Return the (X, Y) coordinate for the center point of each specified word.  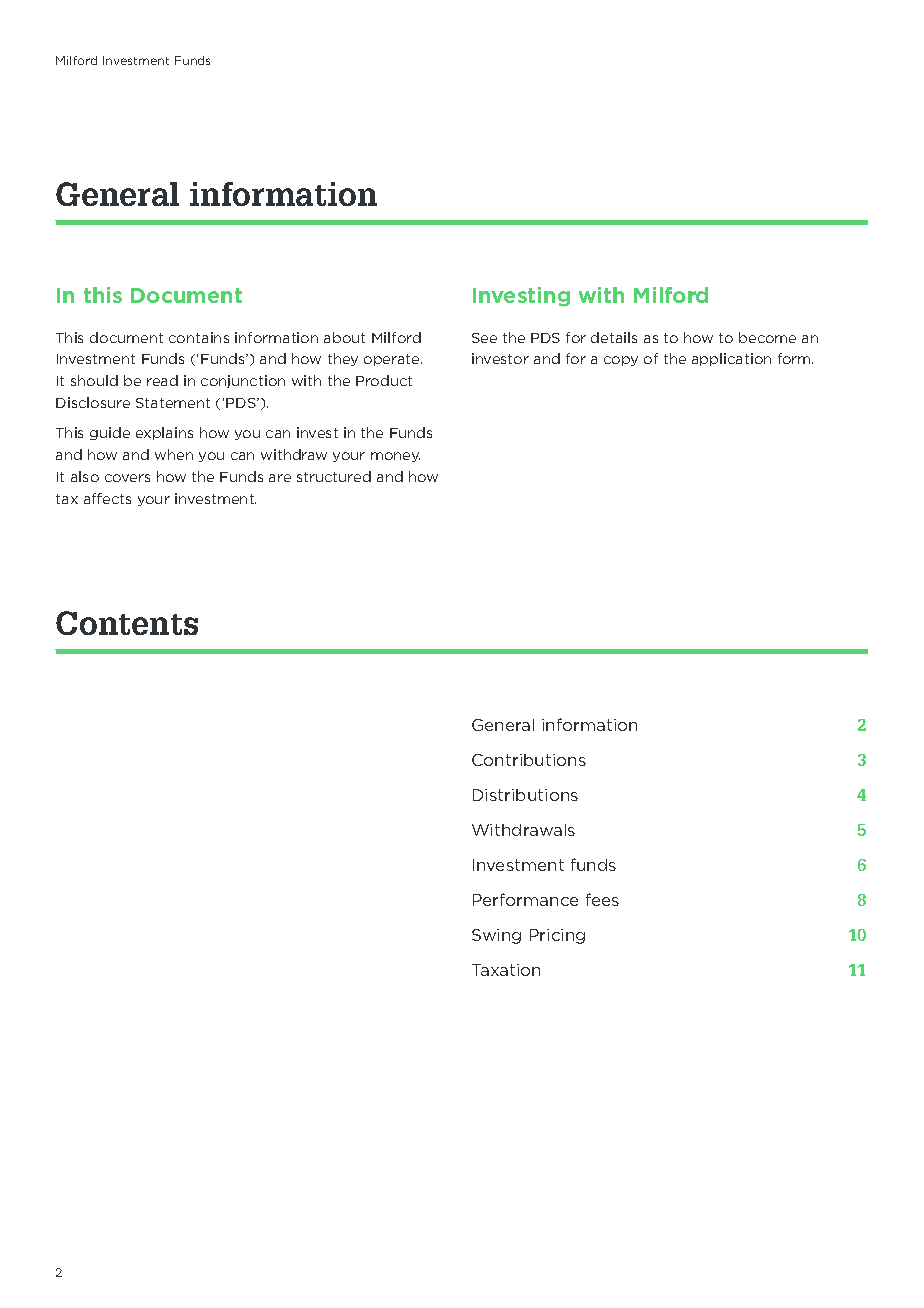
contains (199, 337)
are (280, 478)
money (395, 457)
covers (127, 478)
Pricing (557, 936)
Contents (127, 623)
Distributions (525, 795)
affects (107, 498)
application (731, 359)
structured (334, 476)
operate (393, 360)
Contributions (529, 760)
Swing (496, 936)
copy (621, 361)
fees (602, 899)
